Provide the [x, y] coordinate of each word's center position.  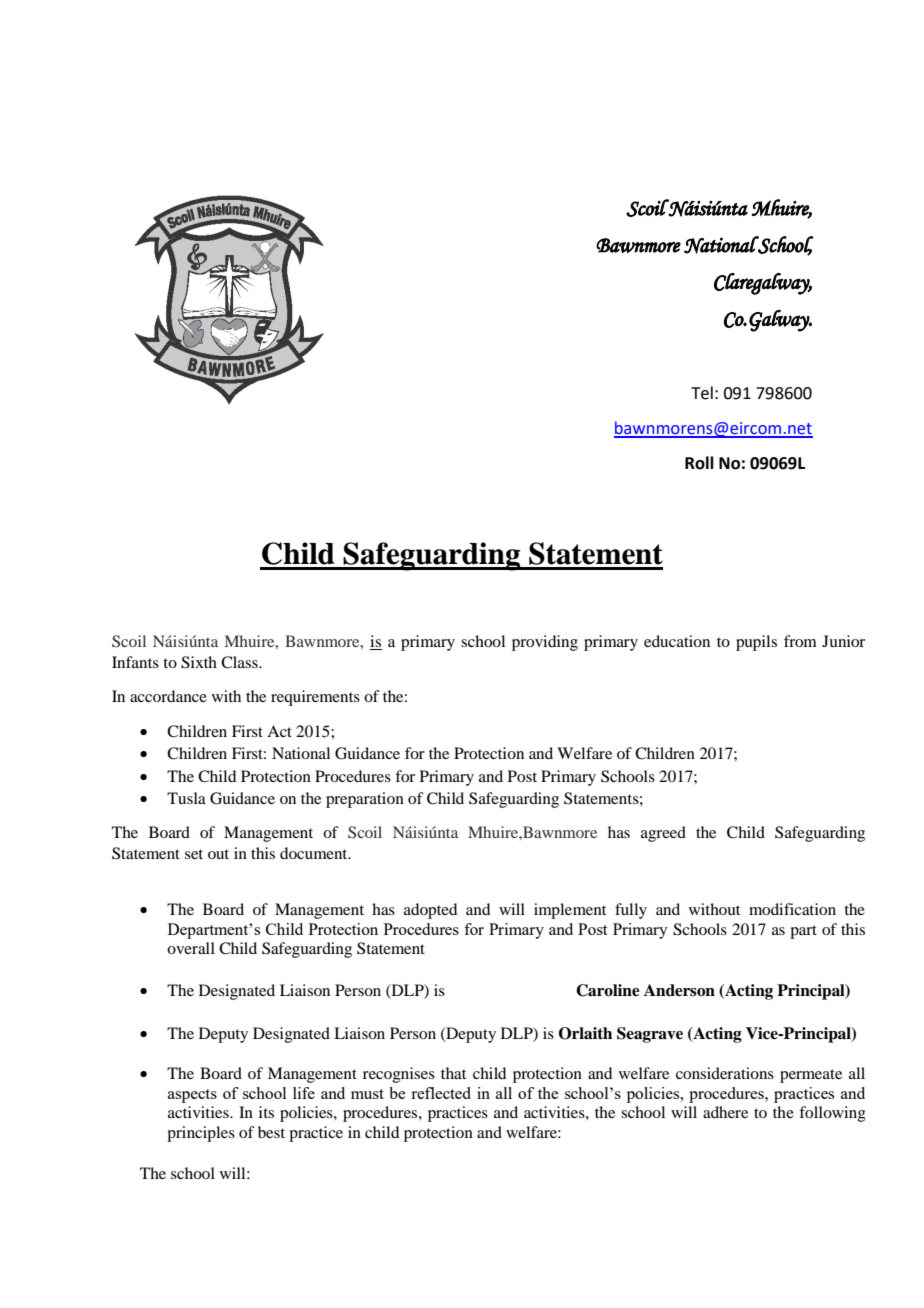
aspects [192, 1096]
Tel [702, 393]
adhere [725, 1112]
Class [240, 662]
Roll [699, 463]
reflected [441, 1093]
